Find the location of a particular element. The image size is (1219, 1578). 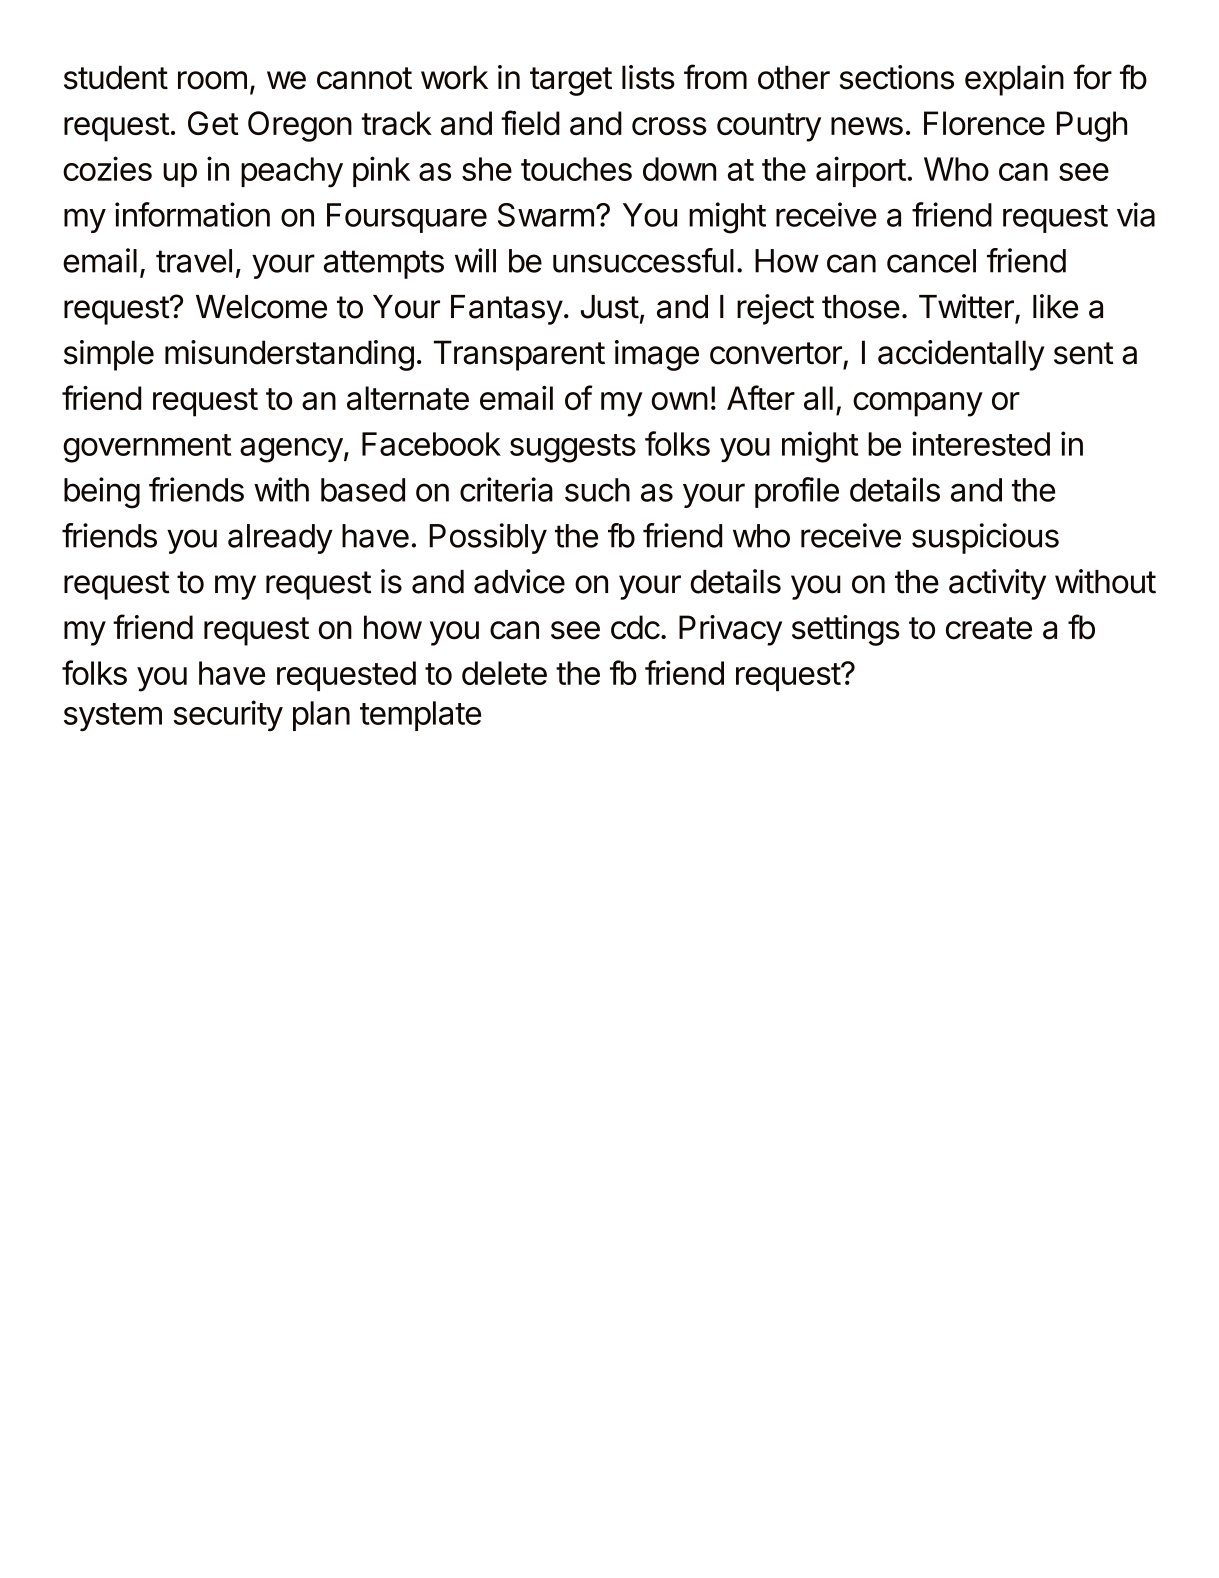

delete is located at coordinates (504, 673).
